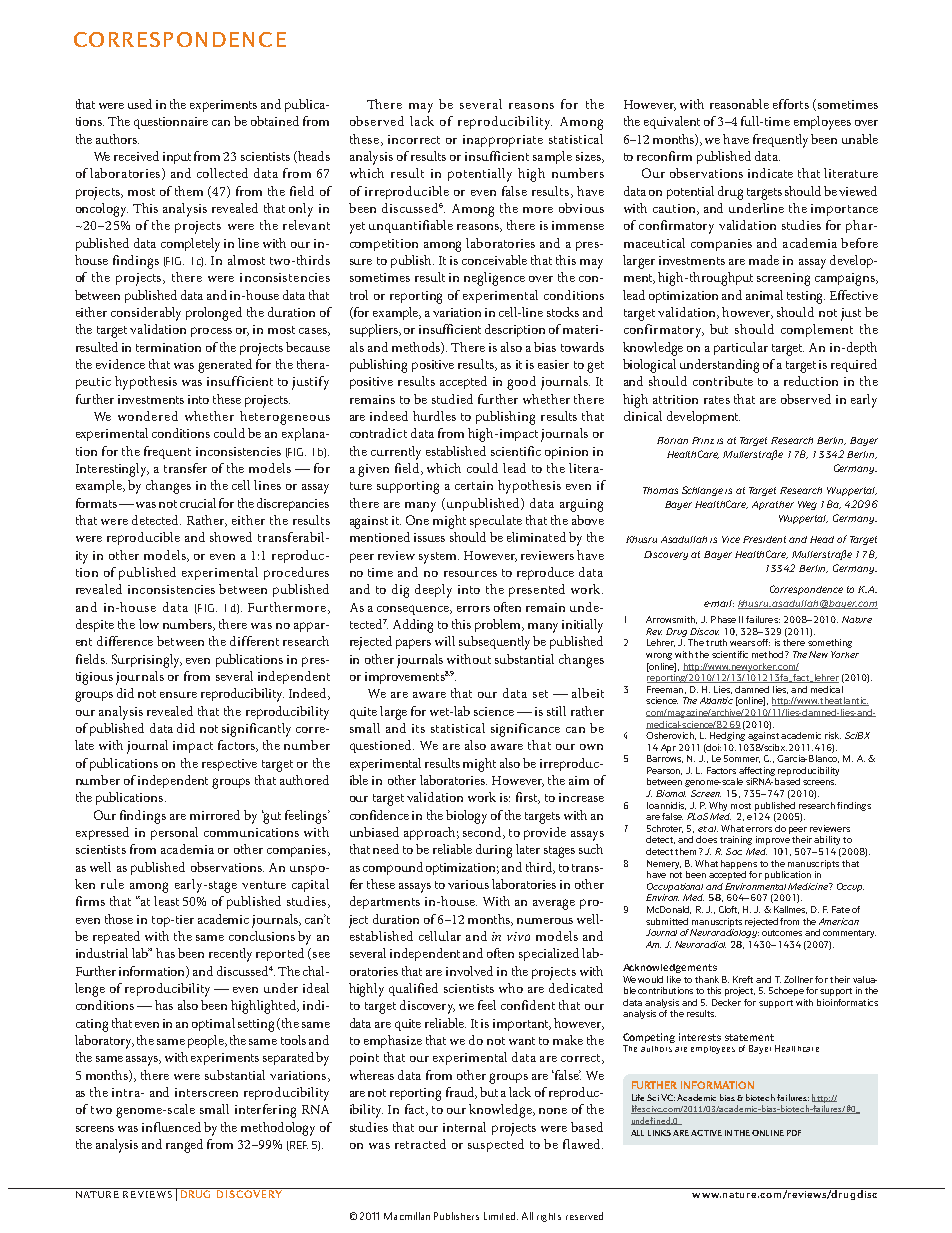 The image size is (952, 1233). What do you see at coordinates (763, 642) in the screenshot?
I see `off` at bounding box center [763, 642].
